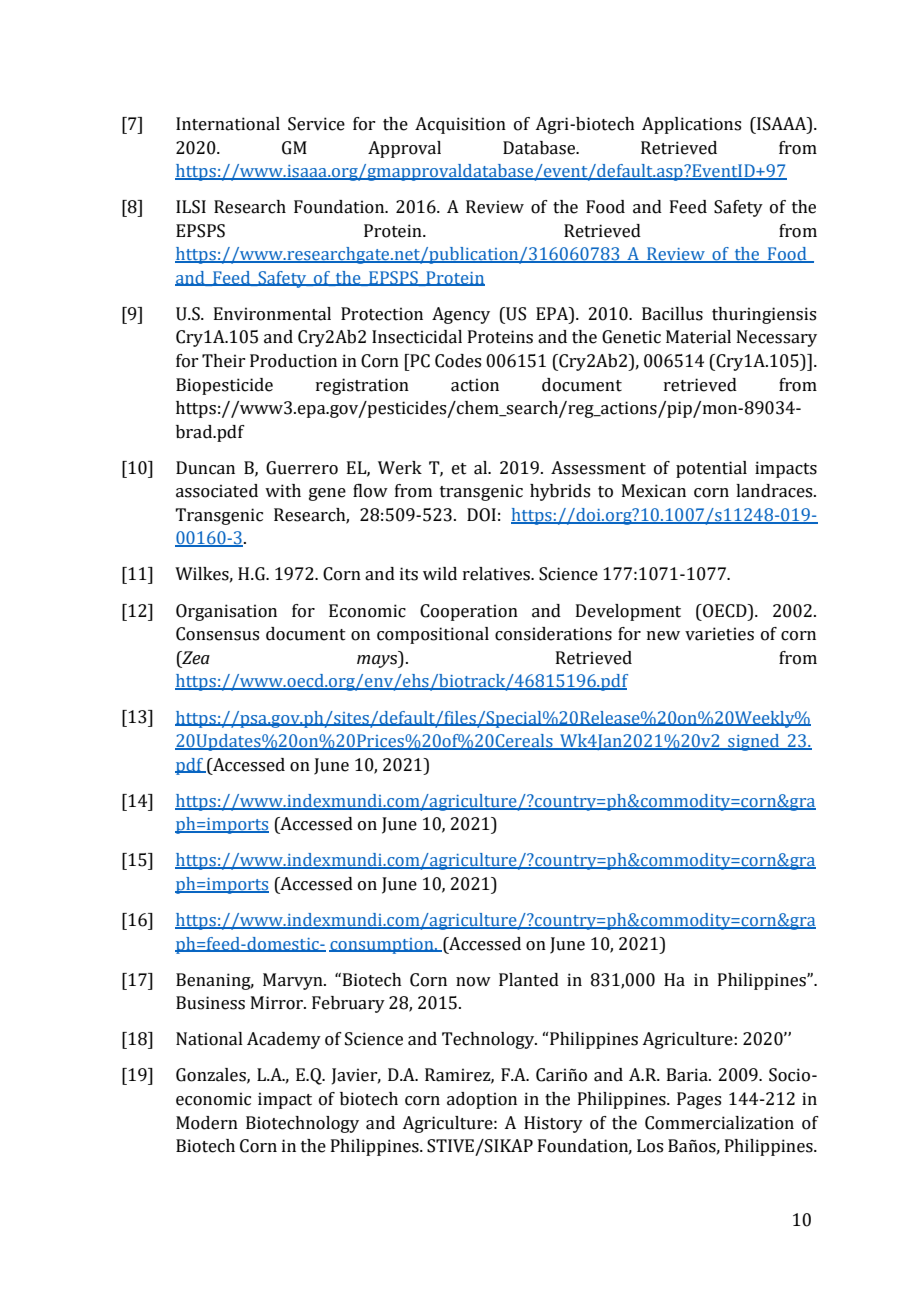 This screenshot has width=924, height=1307. What do you see at coordinates (711, 469) in the screenshot?
I see `potential` at bounding box center [711, 469].
